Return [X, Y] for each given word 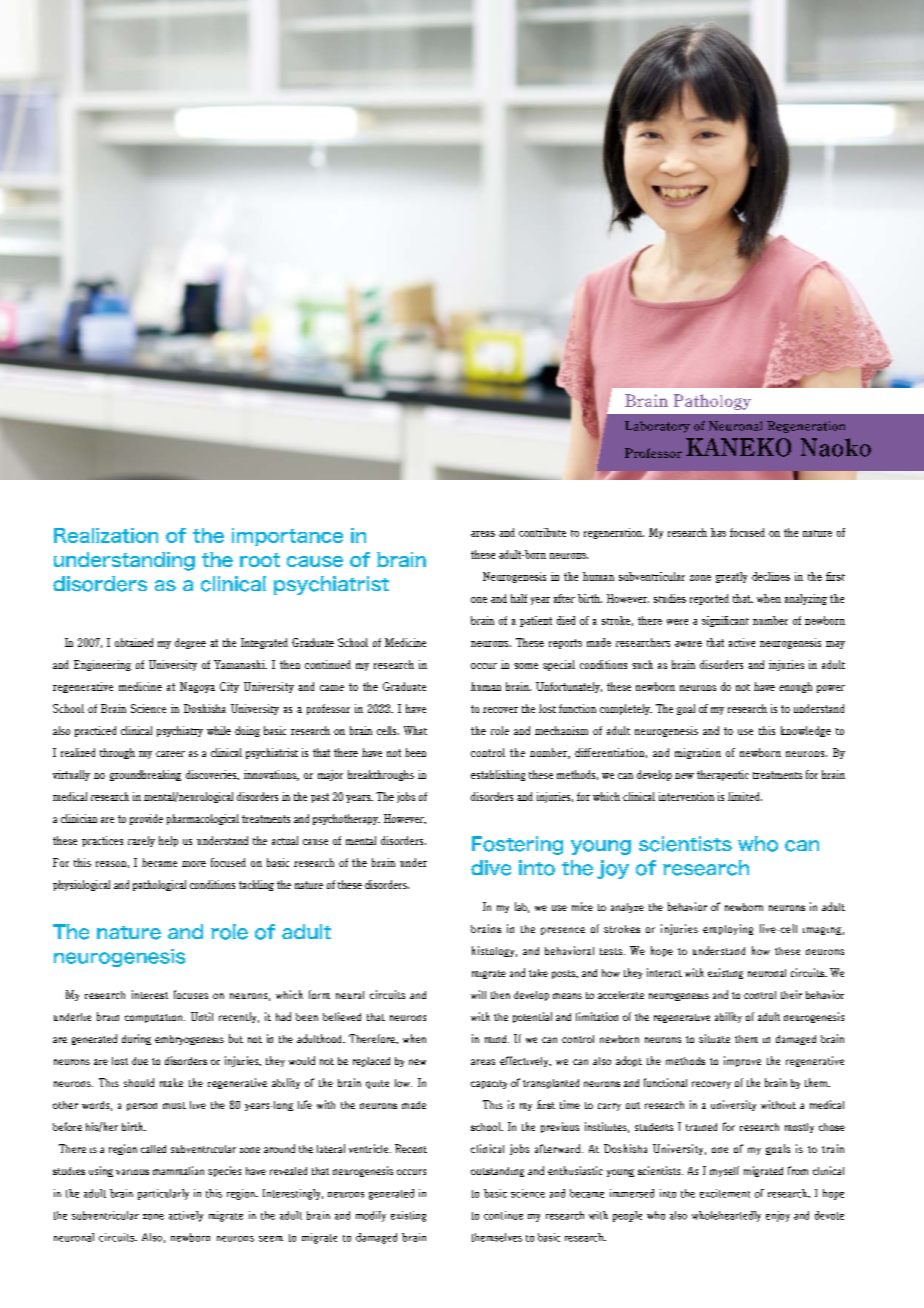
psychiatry [180, 731]
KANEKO [738, 447]
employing [728, 929]
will [478, 994]
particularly [163, 1194]
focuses [191, 994]
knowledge [806, 731]
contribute [542, 532]
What [415, 730]
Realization [106, 535]
